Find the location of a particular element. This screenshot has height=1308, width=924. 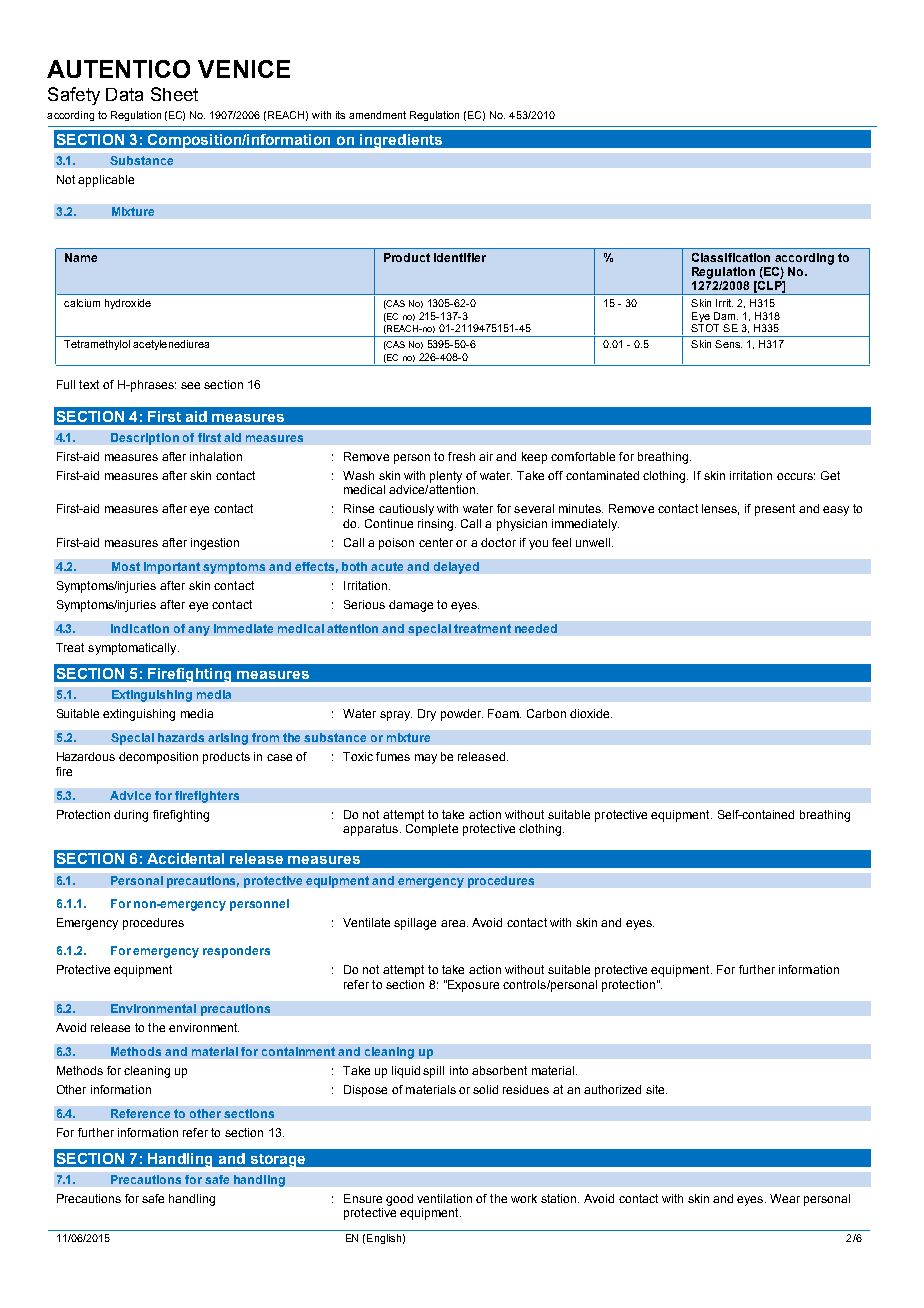

Ensure is located at coordinates (363, 1198).
